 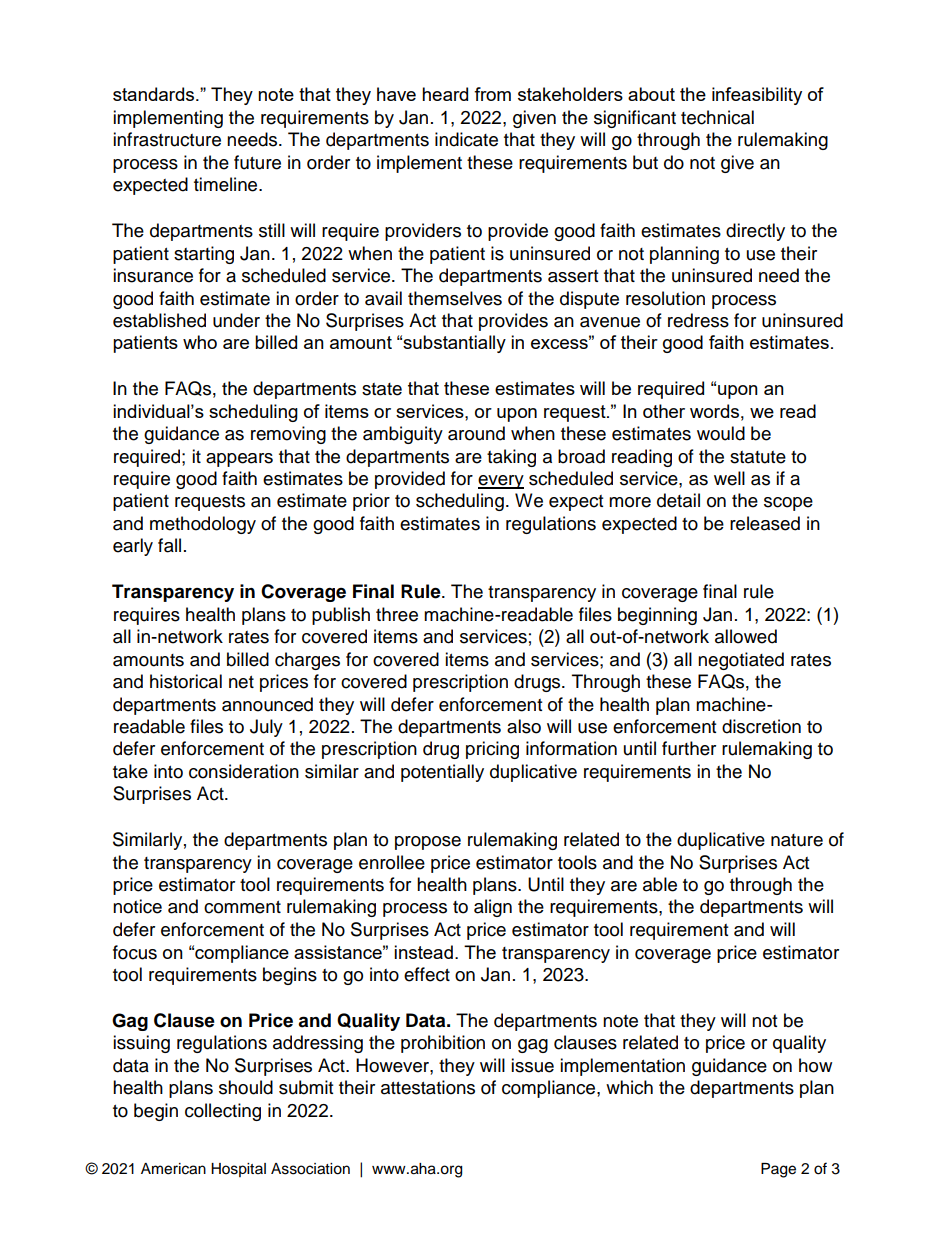 What do you see at coordinates (186, 681) in the screenshot?
I see `historical` at bounding box center [186, 681].
